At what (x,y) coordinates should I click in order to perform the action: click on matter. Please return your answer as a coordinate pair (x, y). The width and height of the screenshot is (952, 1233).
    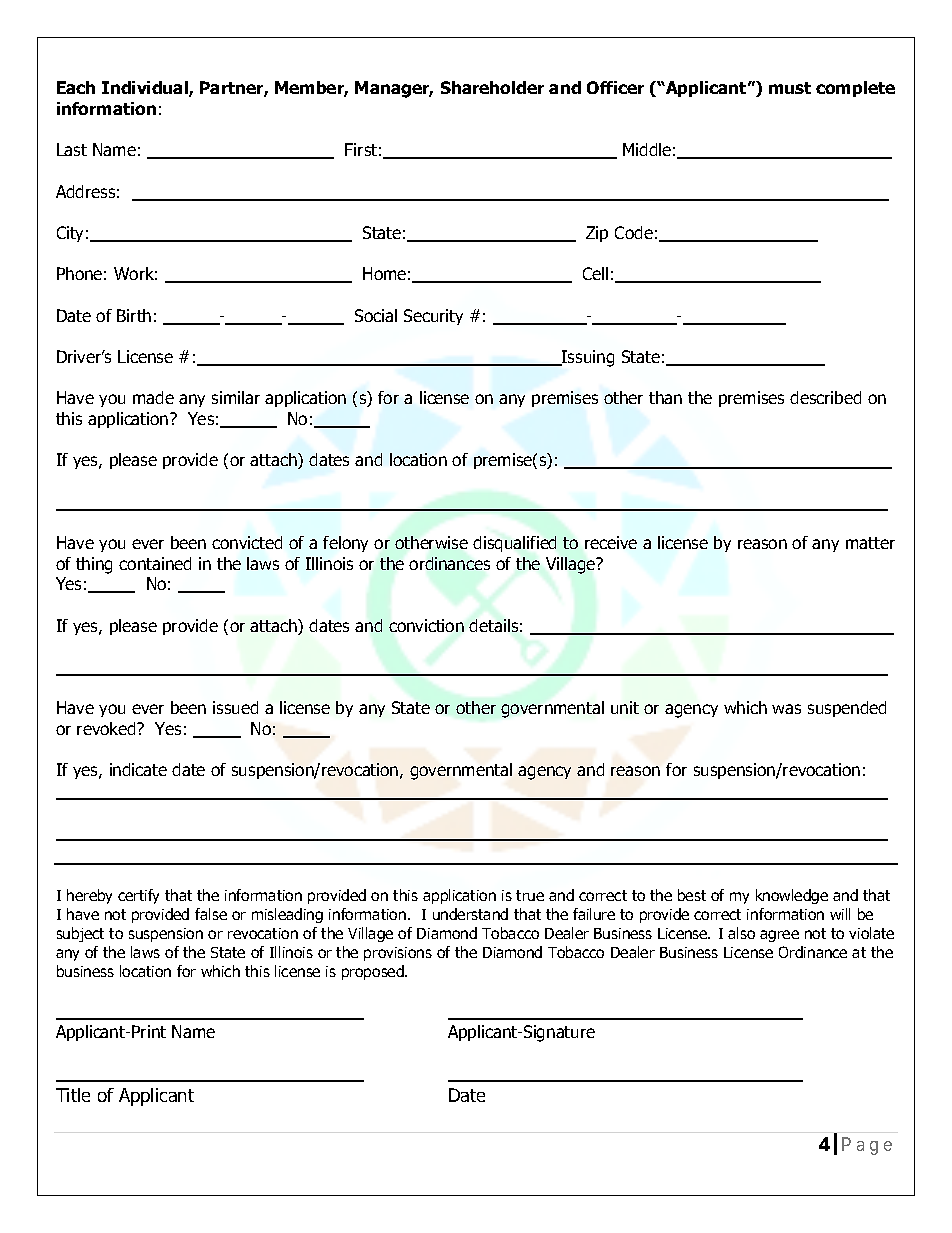
    Looking at the image, I should click on (870, 543).
